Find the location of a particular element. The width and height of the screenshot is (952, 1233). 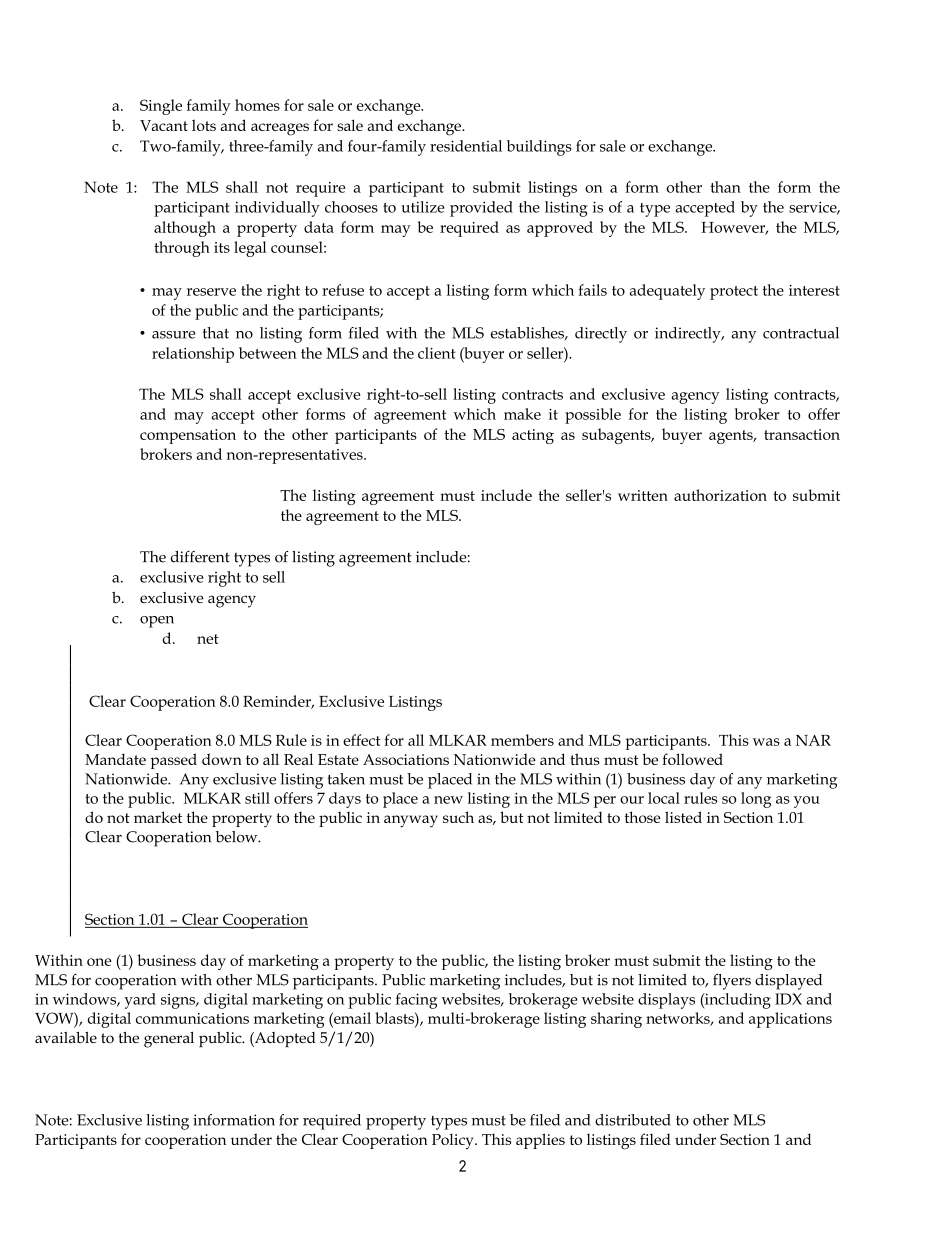

general is located at coordinates (169, 1040).
